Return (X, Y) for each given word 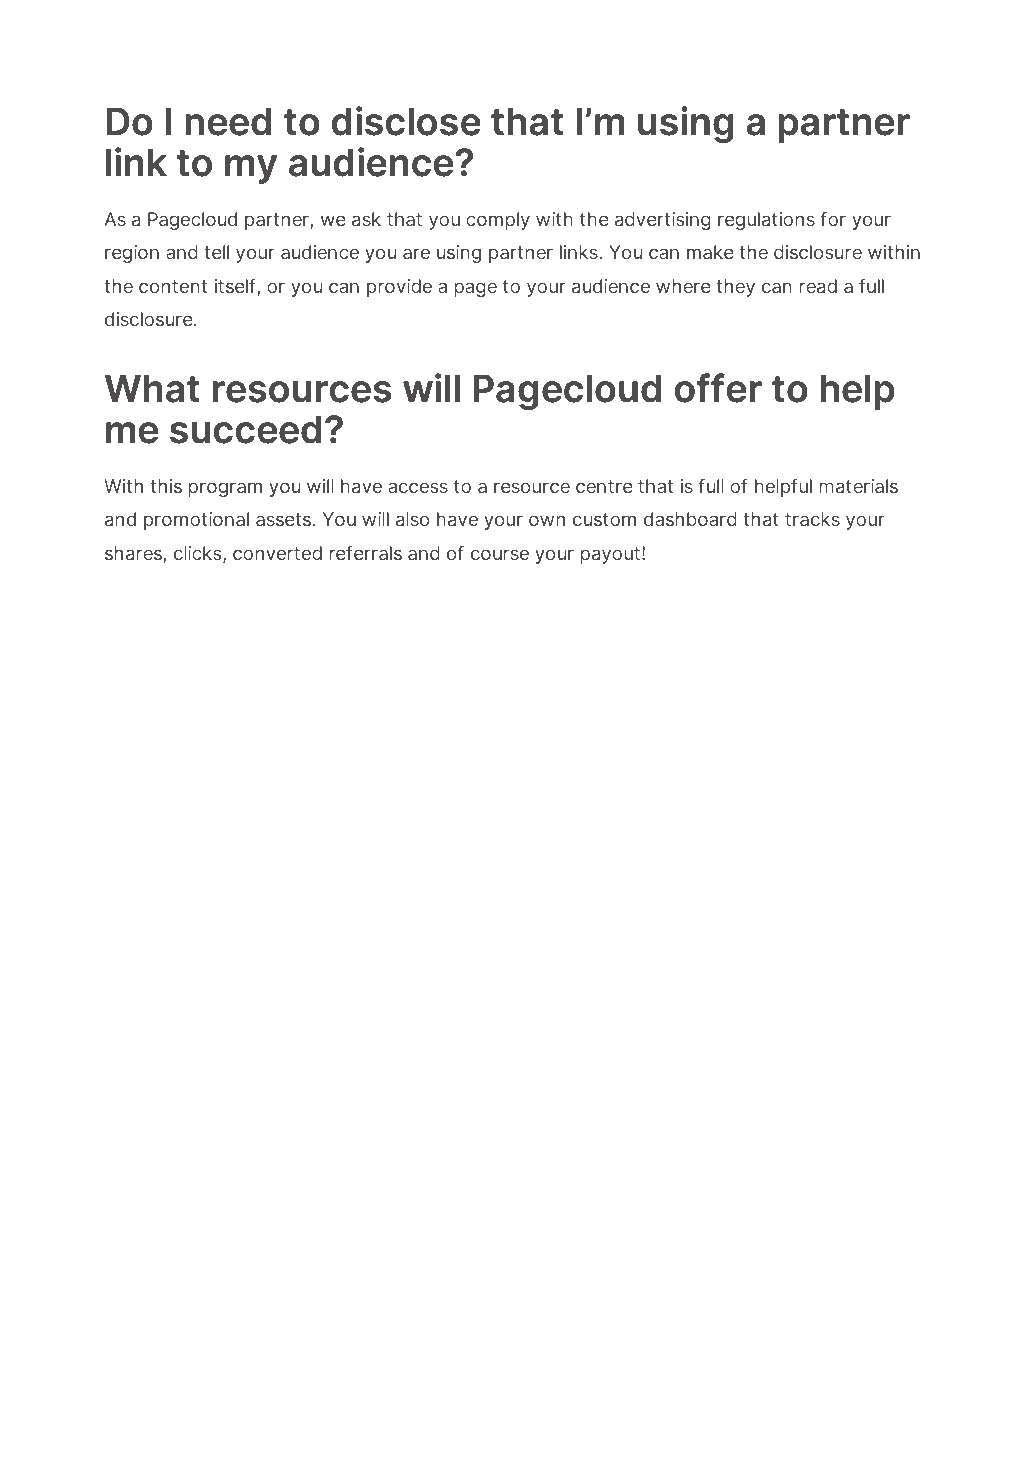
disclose (406, 121)
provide (399, 288)
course (500, 554)
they (735, 288)
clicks (199, 554)
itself (236, 287)
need (228, 121)
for (833, 218)
